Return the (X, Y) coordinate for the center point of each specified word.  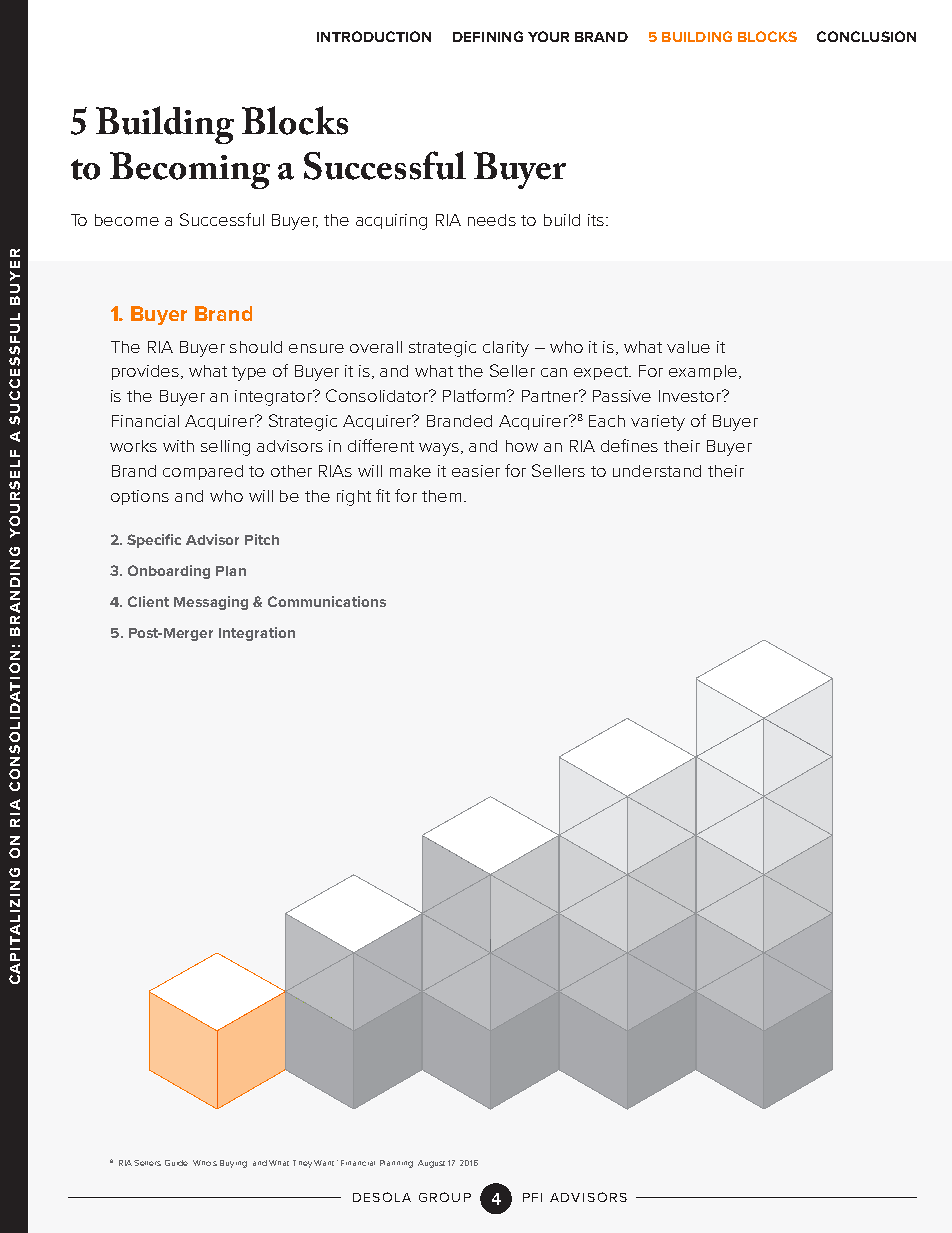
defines (629, 445)
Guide (176, 1163)
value (688, 347)
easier (476, 471)
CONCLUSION (866, 36)
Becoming (190, 170)
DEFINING (488, 36)
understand (657, 471)
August (431, 1164)
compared (203, 472)
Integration (257, 634)
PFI (532, 1197)
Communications (327, 601)
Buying (233, 1164)
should (256, 347)
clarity (506, 349)
